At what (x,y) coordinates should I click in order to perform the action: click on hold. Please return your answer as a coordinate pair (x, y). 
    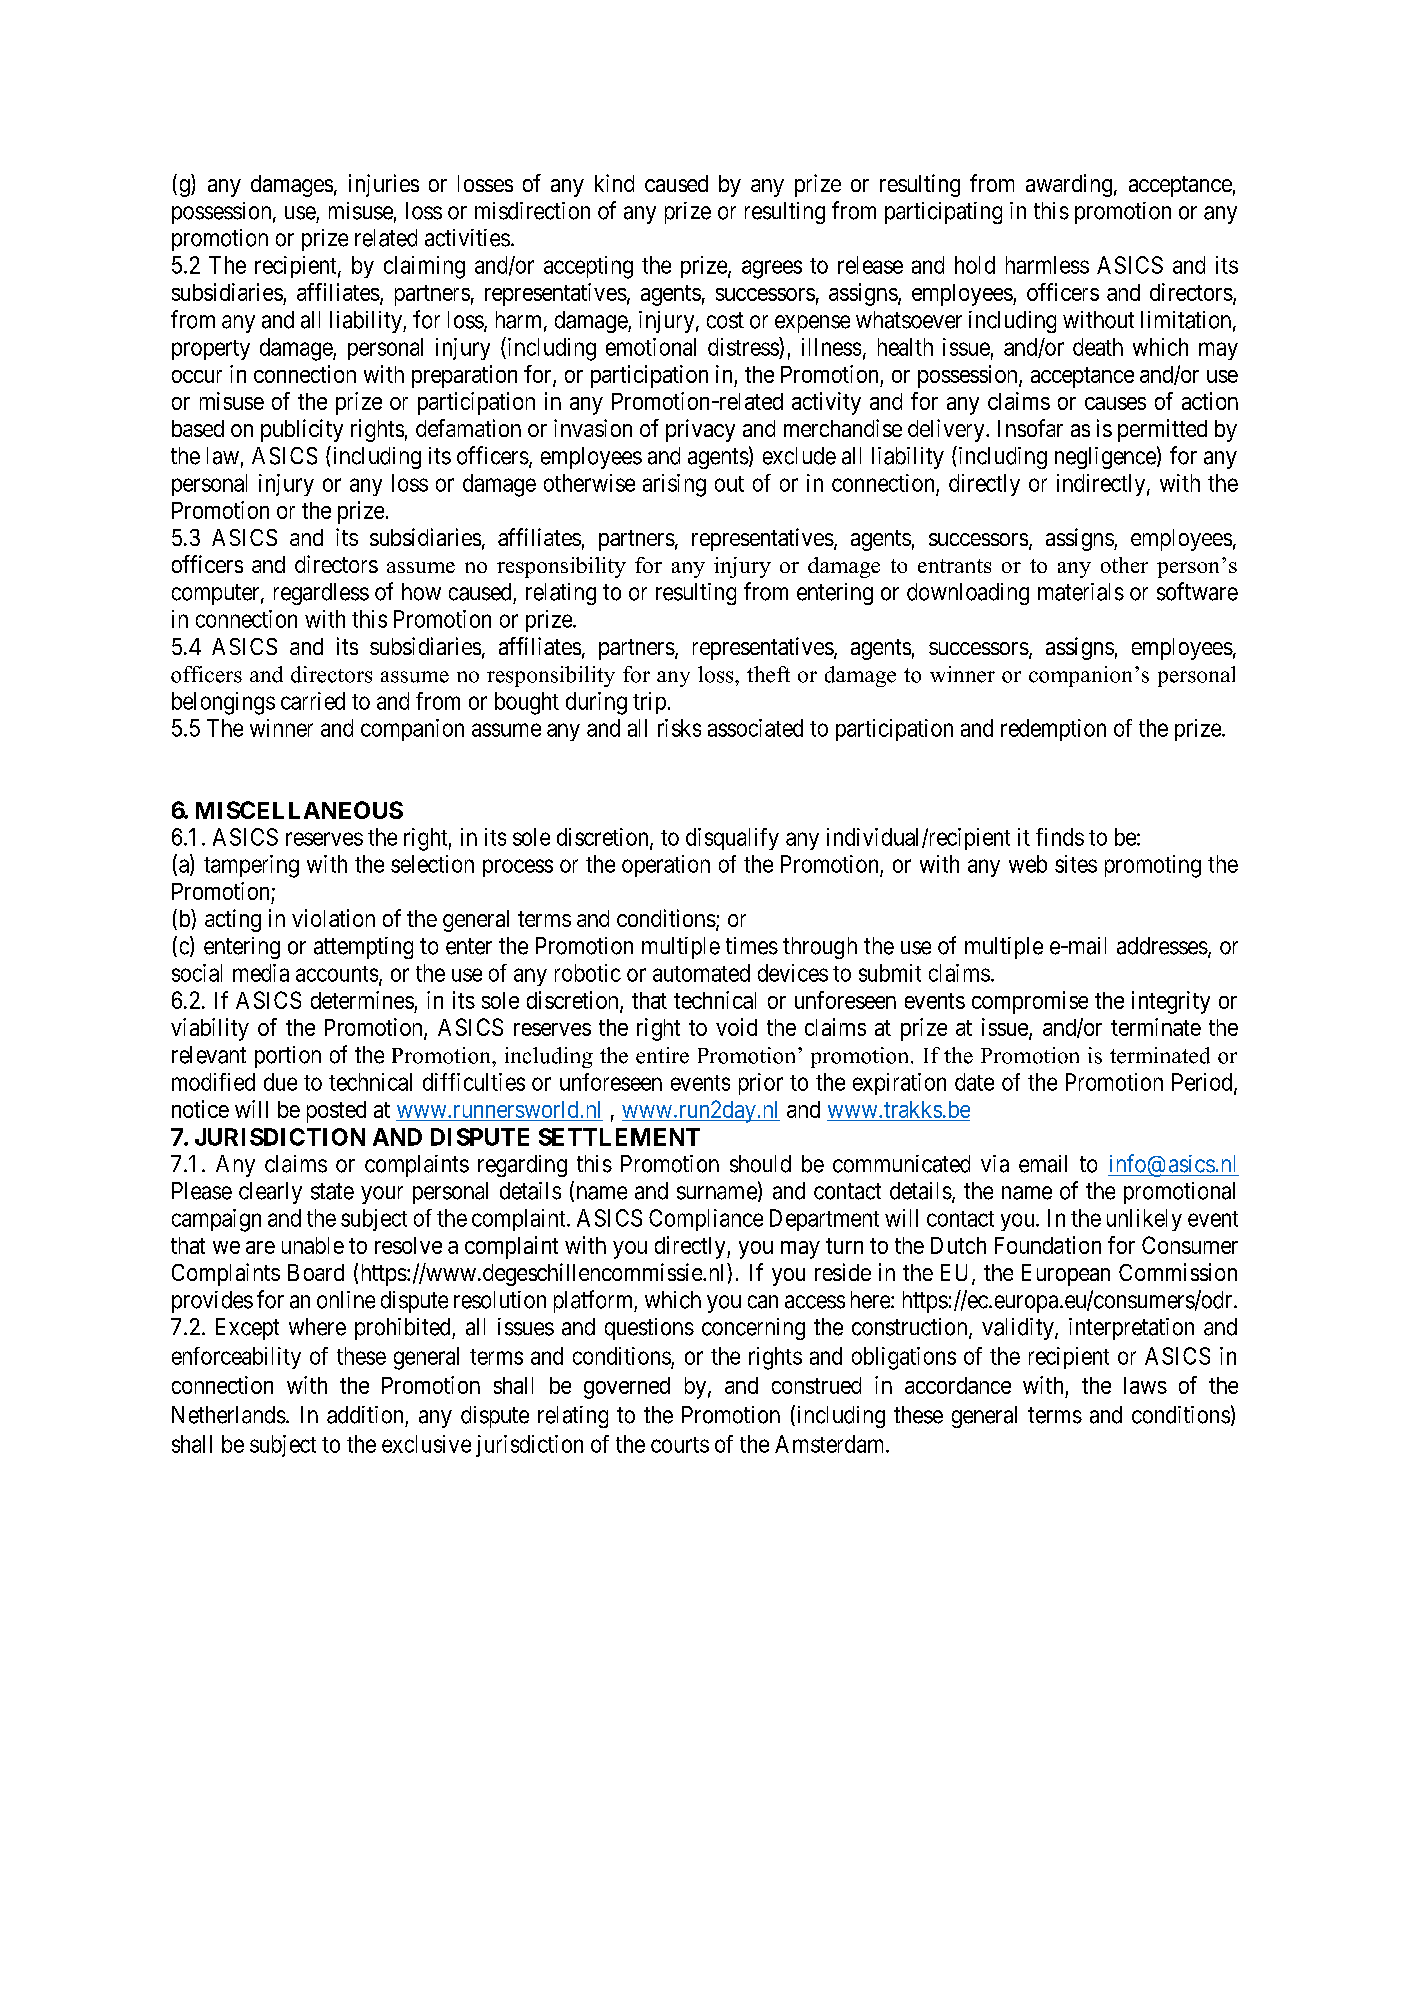
    Looking at the image, I should click on (975, 265).
